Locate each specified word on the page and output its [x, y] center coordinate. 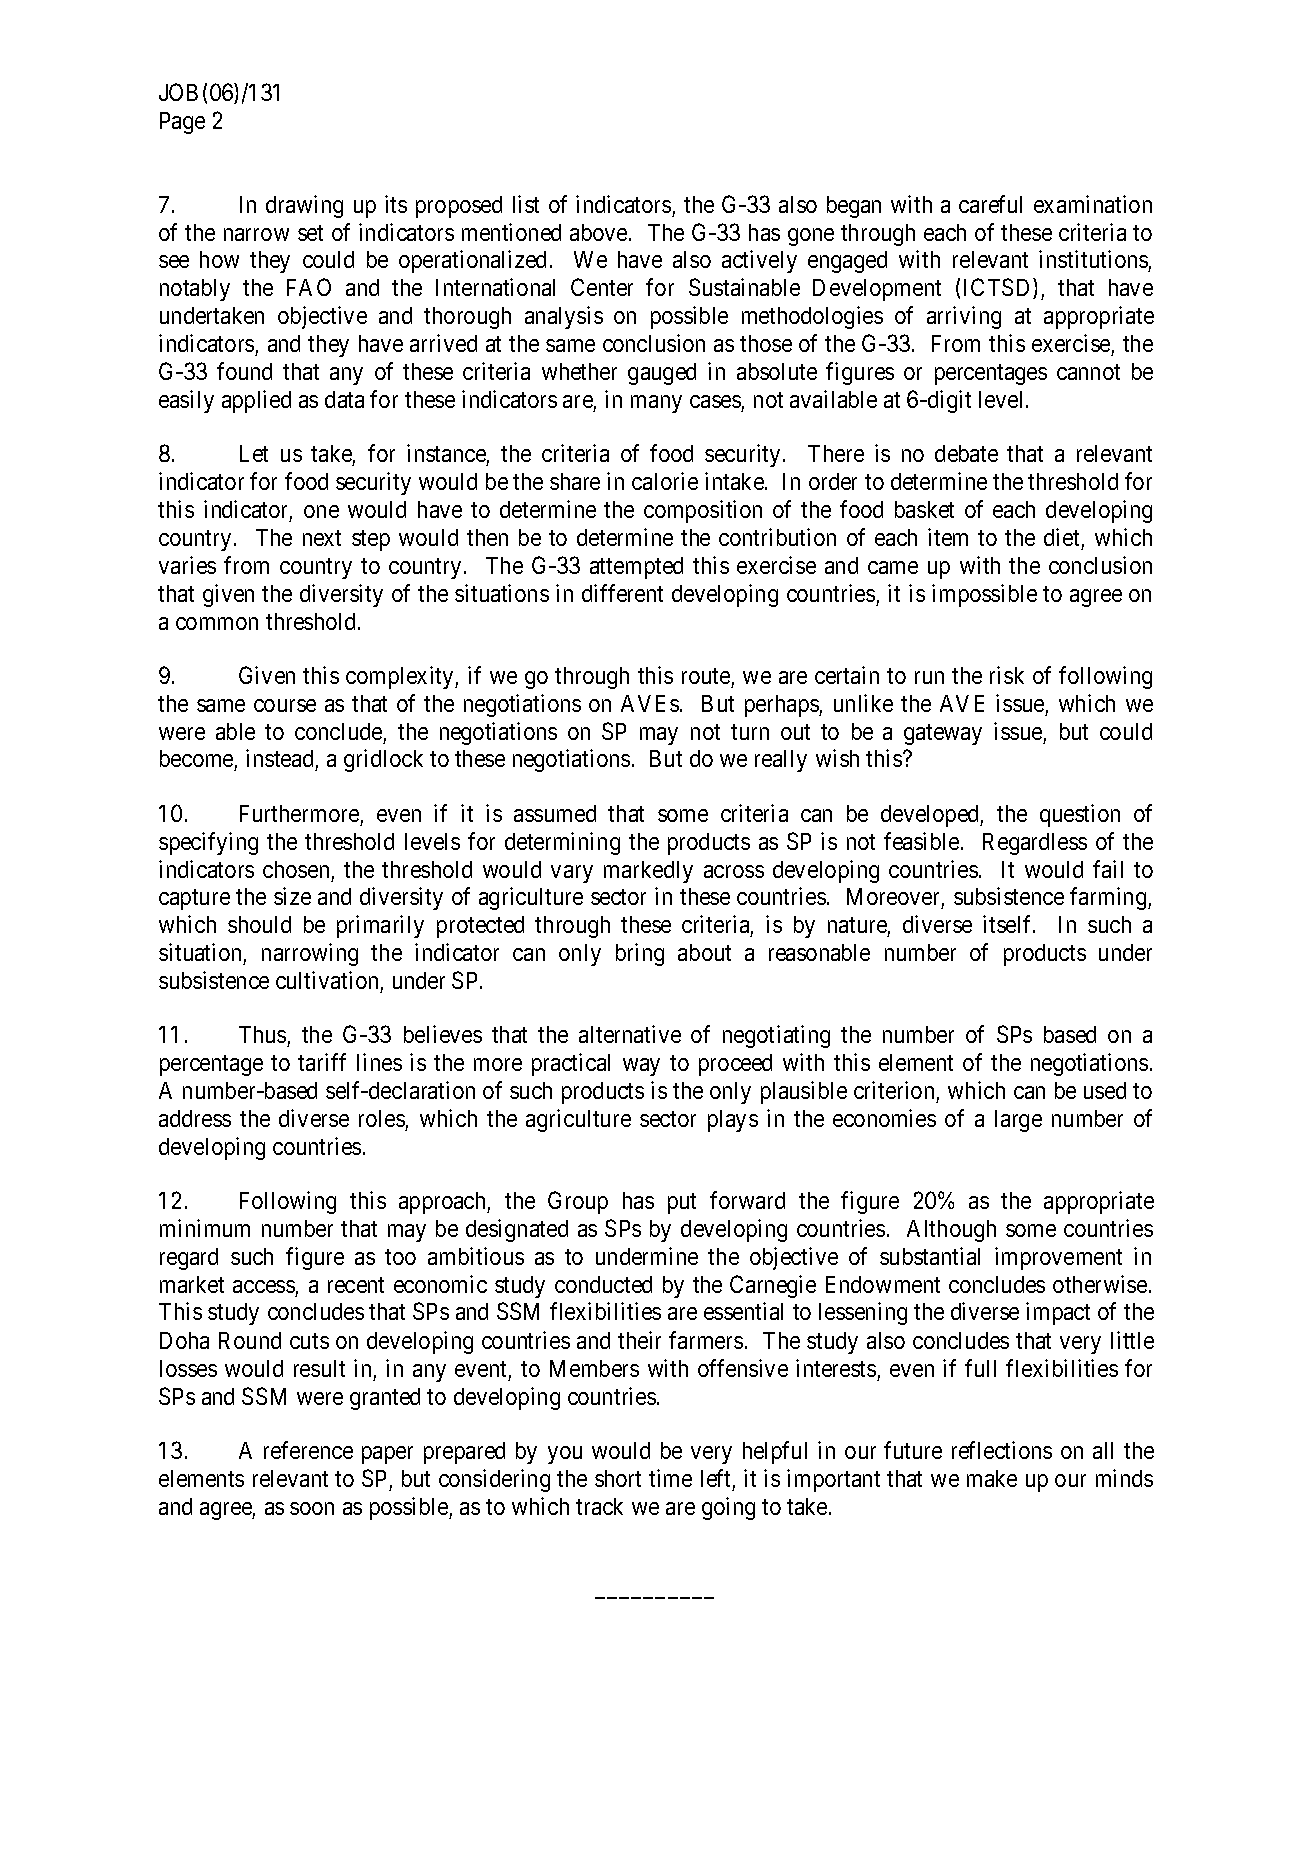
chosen [296, 869]
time [670, 1478]
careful [990, 204]
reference [308, 1450]
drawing [304, 206]
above [598, 232]
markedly [648, 872]
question [1080, 815]
